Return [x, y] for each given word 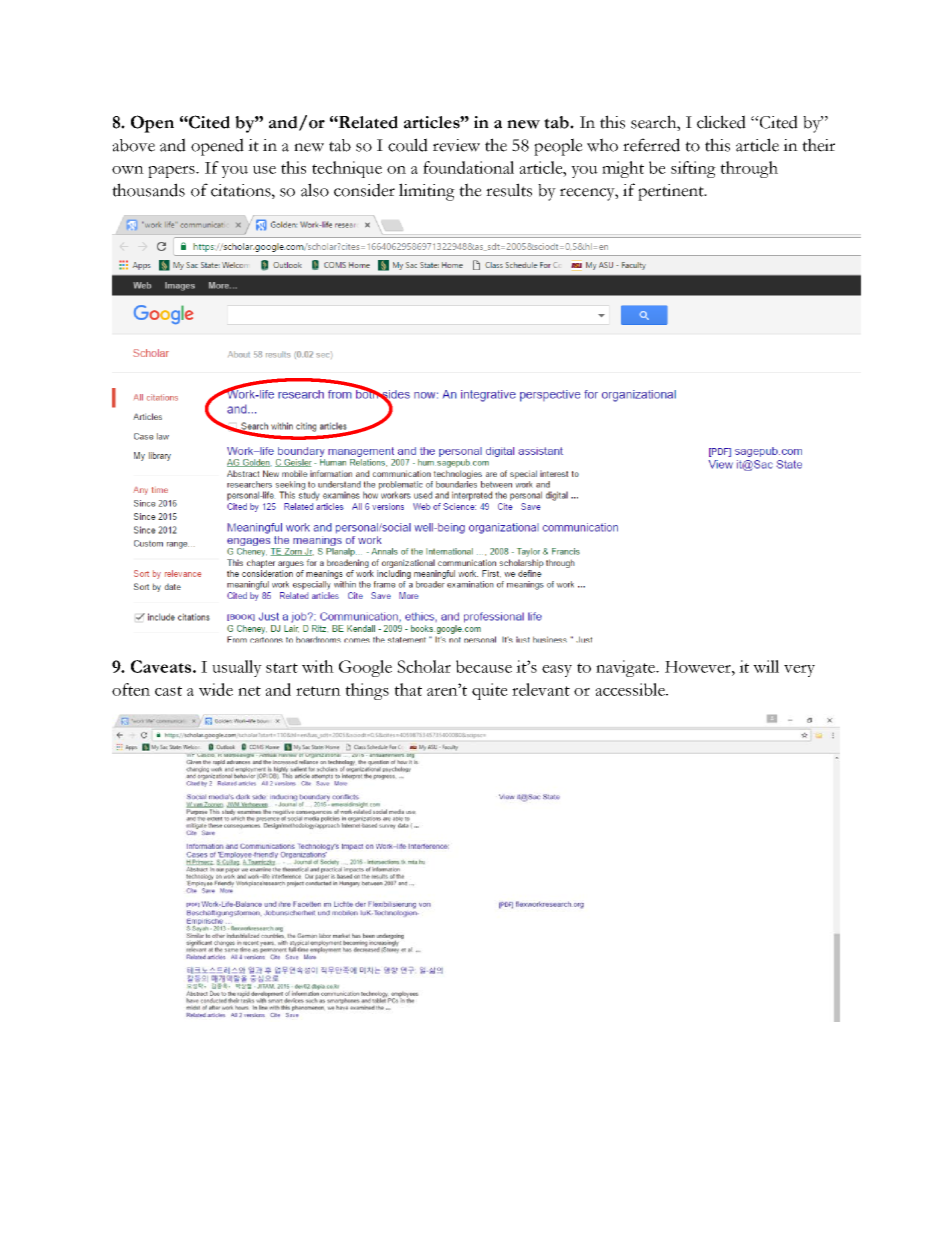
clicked [721, 122]
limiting [427, 192]
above [133, 145]
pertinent [672, 192]
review [456, 145]
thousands [148, 190]
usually [237, 668]
